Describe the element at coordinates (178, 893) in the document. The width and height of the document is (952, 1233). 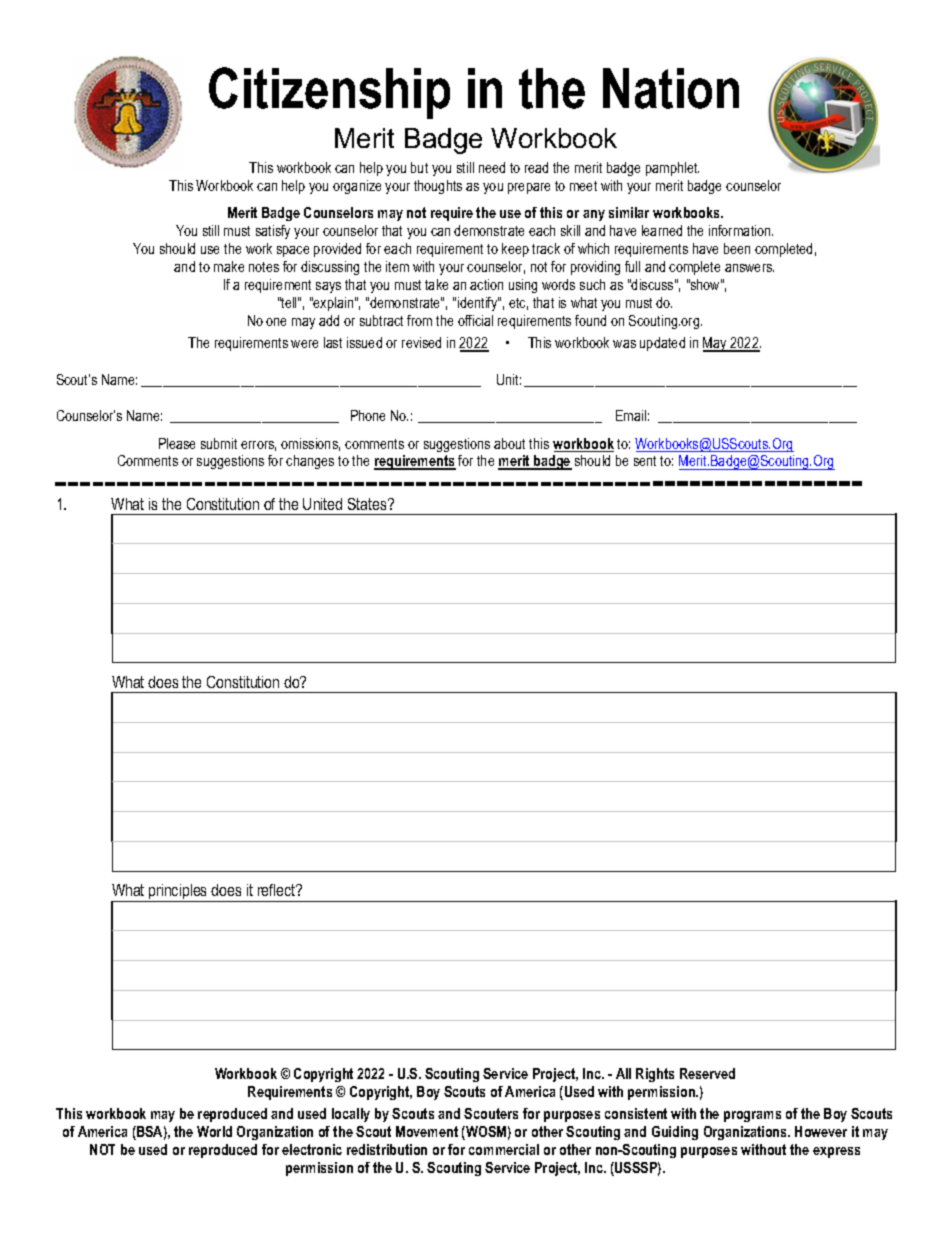
I see `principles` at that location.
